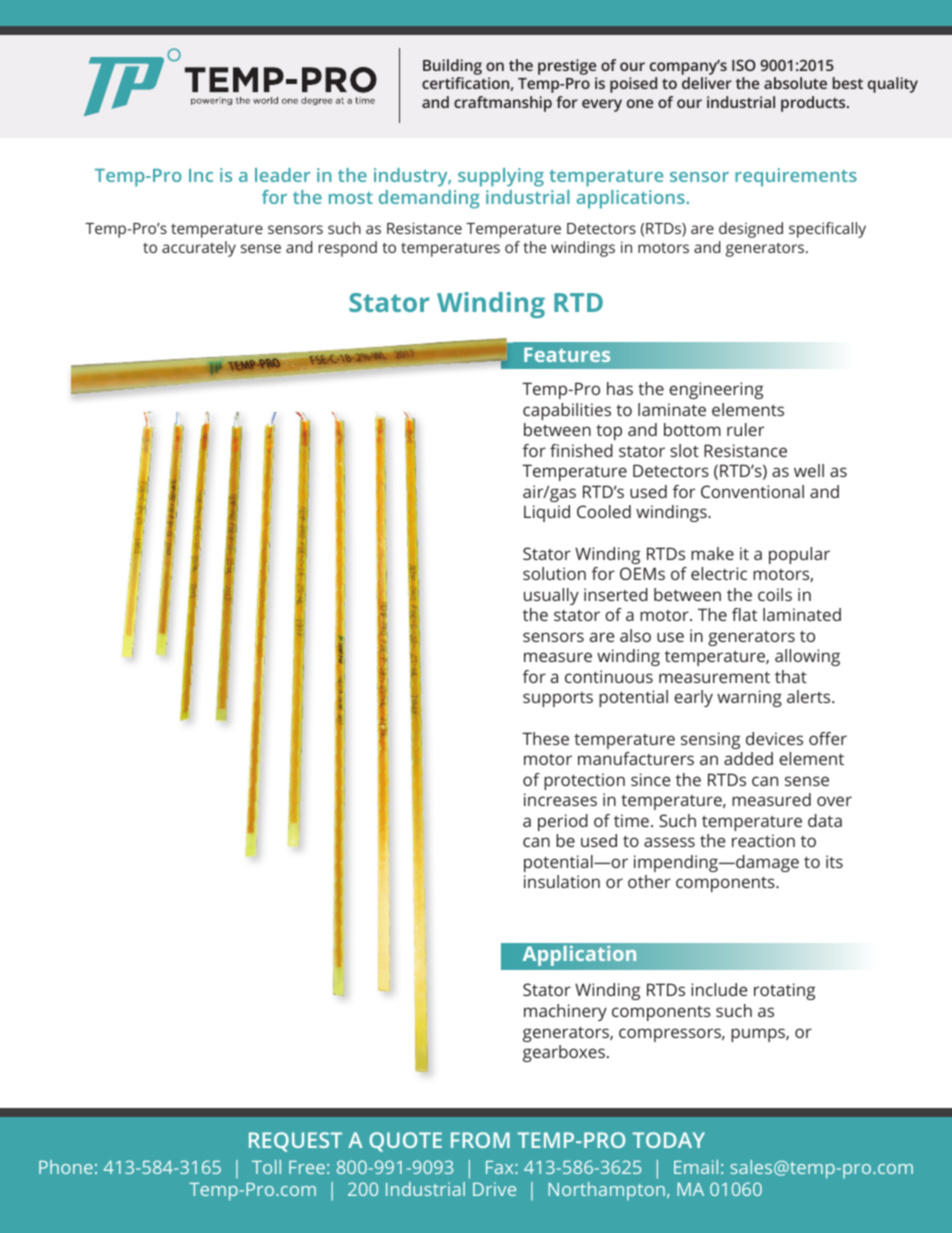 This screenshot has height=1233, width=952. Describe the element at coordinates (480, 1140) in the screenshot. I see `FROM` at that location.
